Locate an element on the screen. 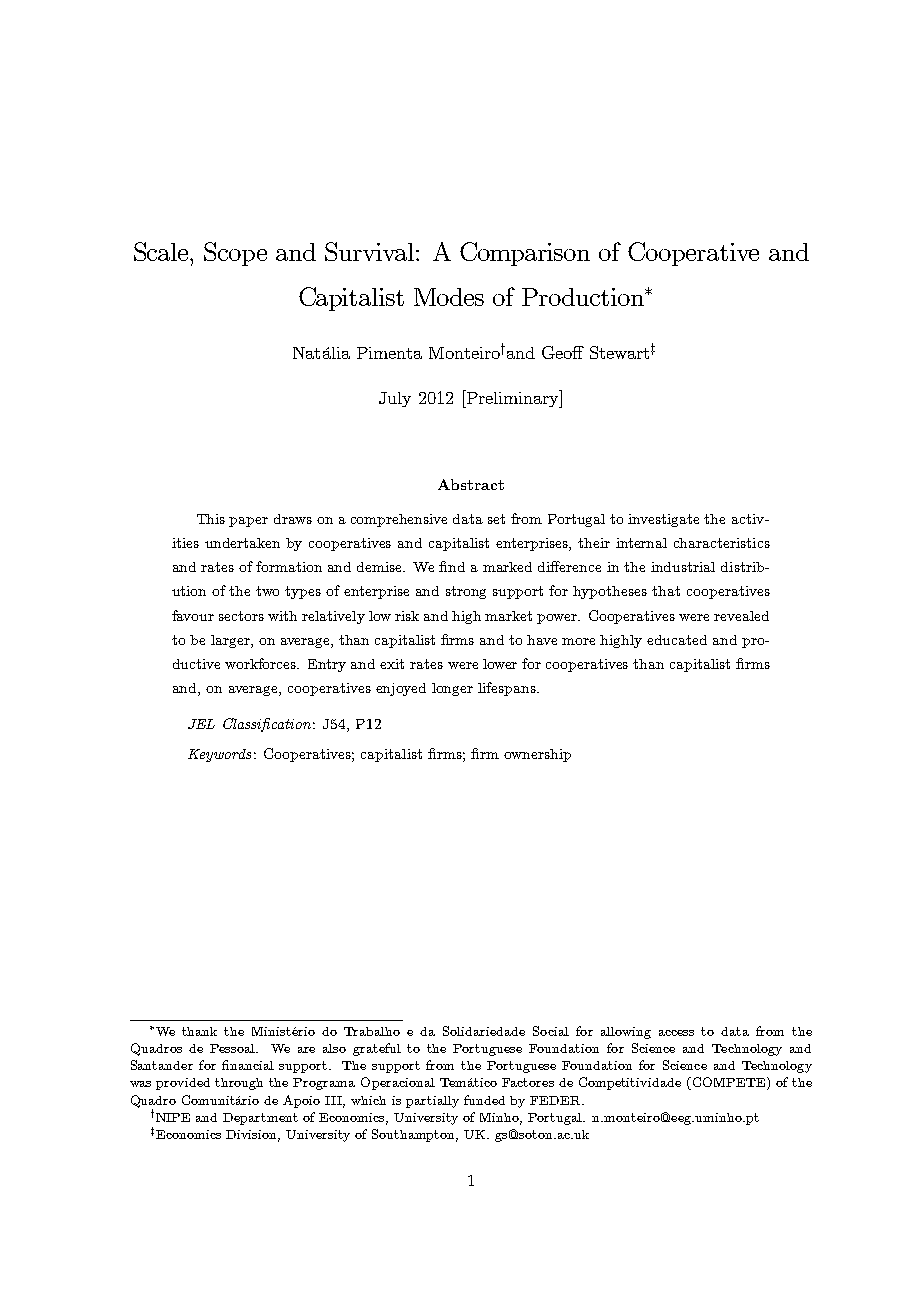  longer is located at coordinates (452, 689).
